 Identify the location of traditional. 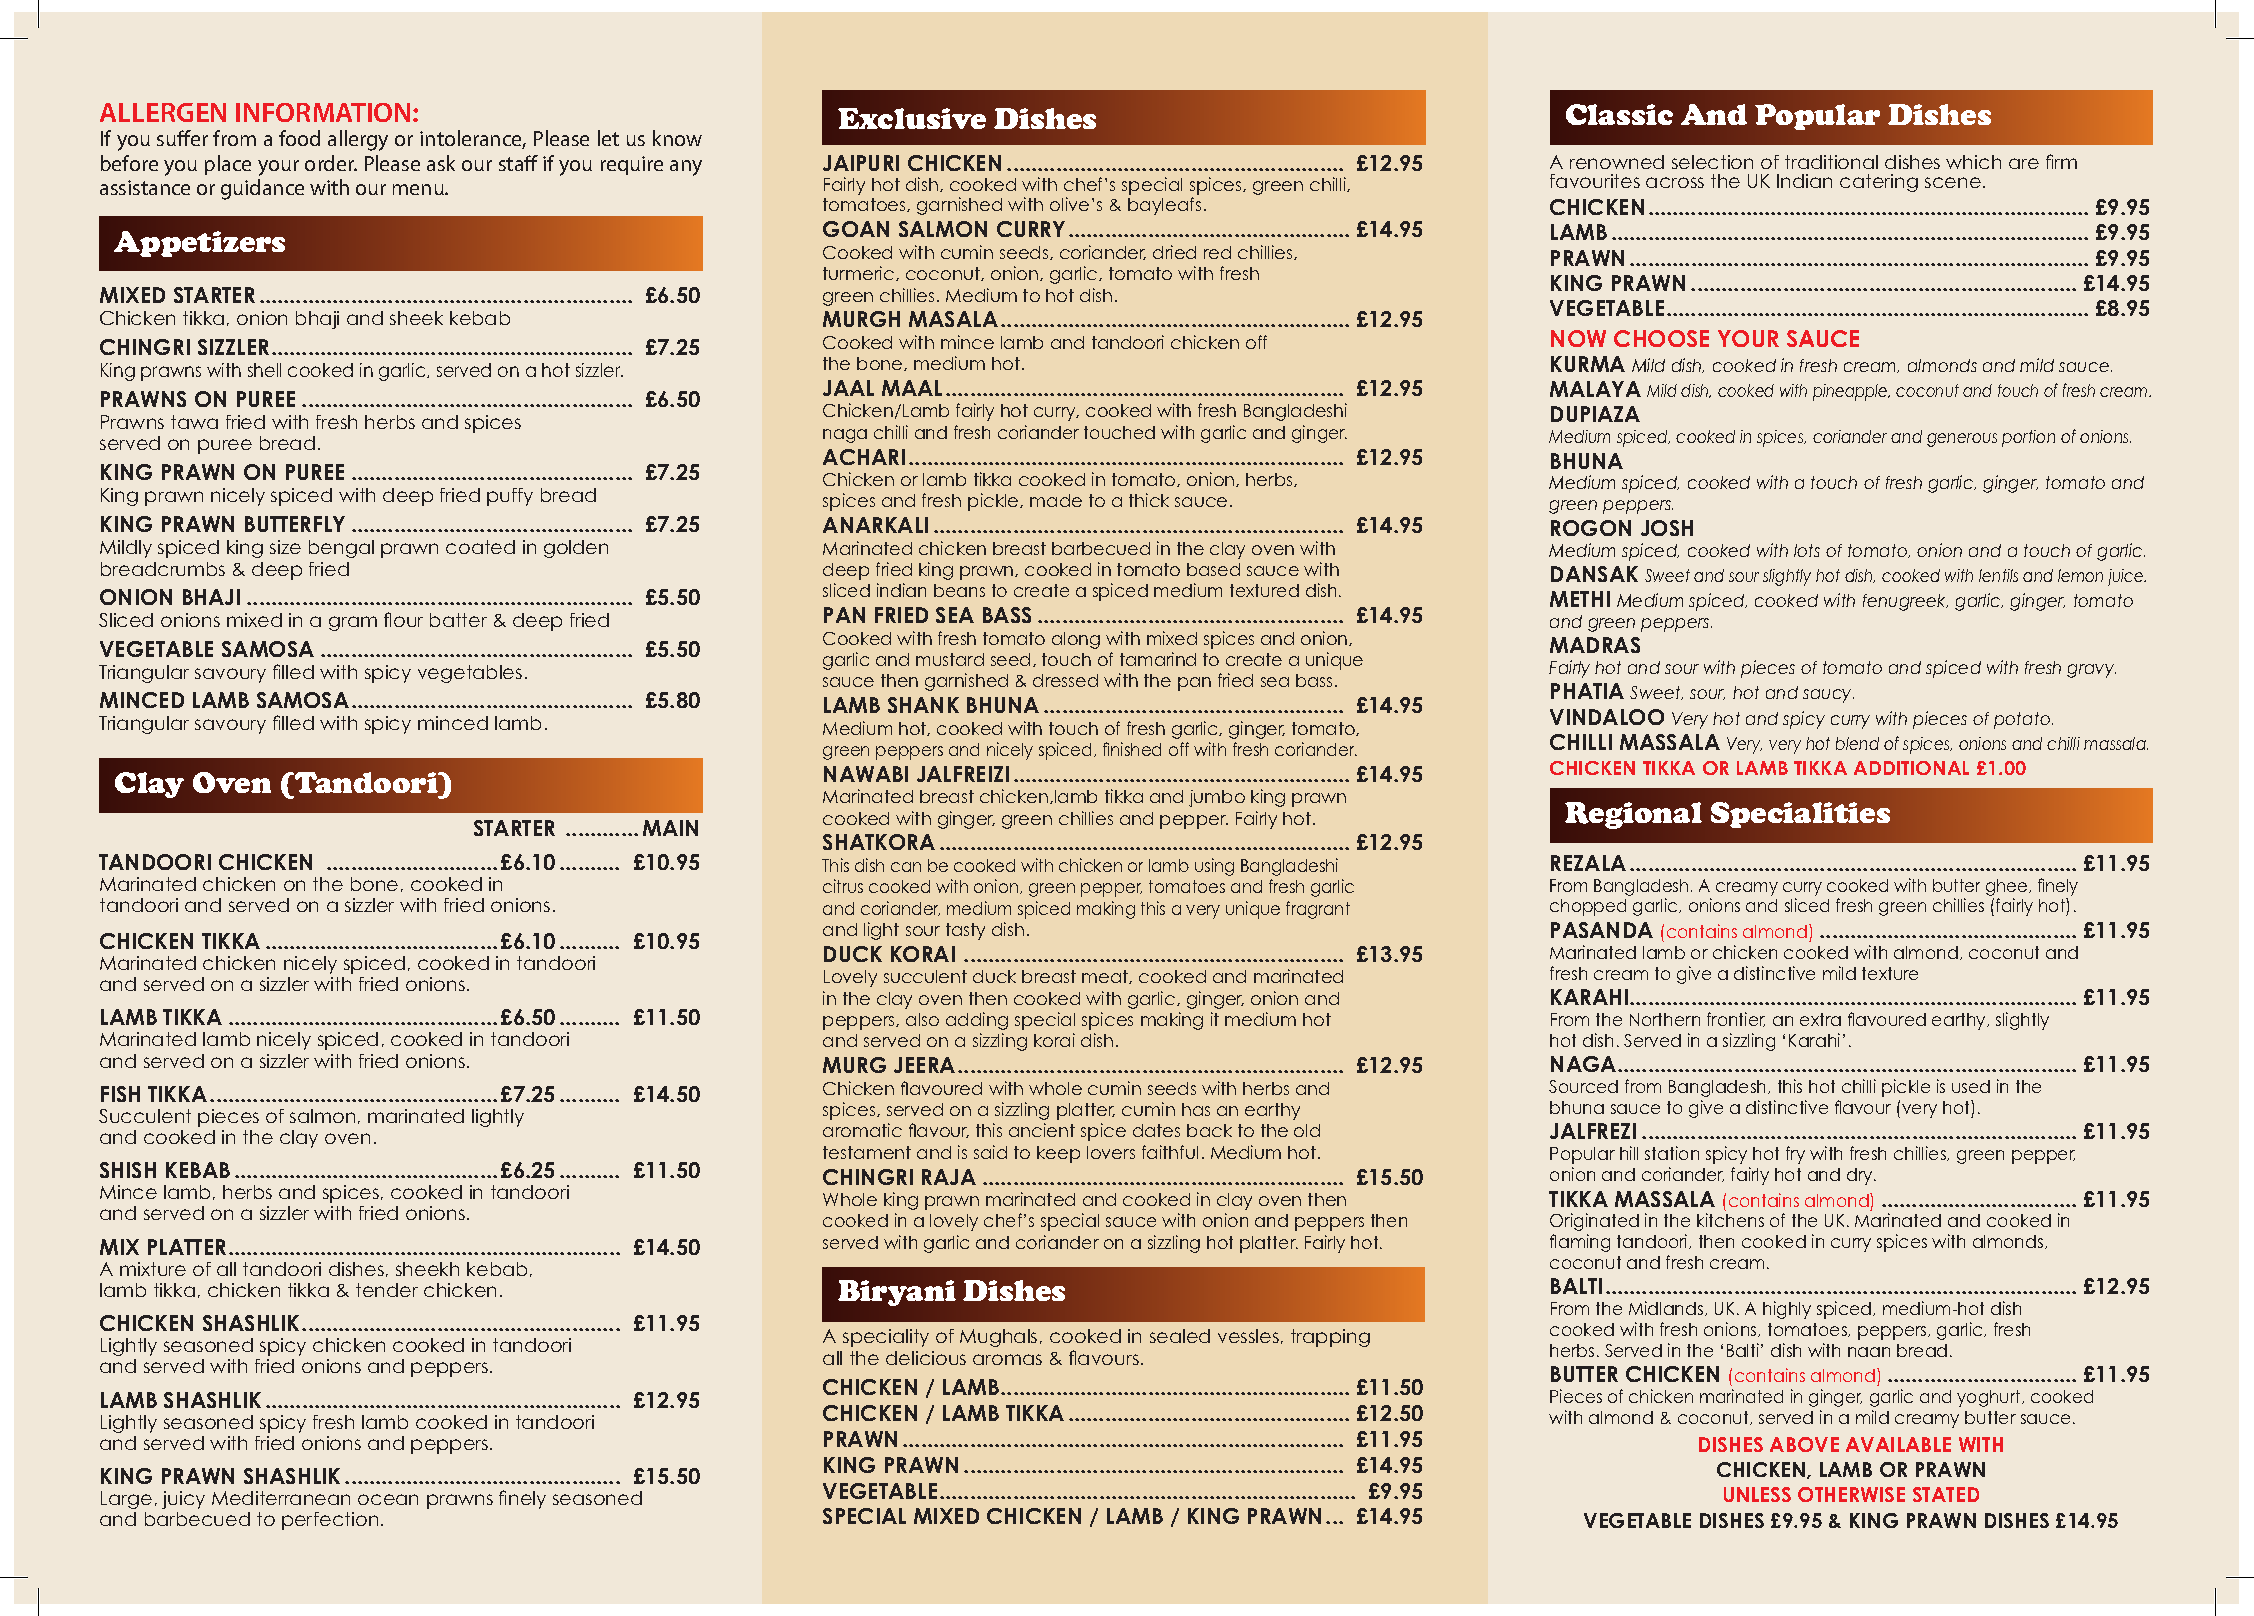
(1831, 162).
